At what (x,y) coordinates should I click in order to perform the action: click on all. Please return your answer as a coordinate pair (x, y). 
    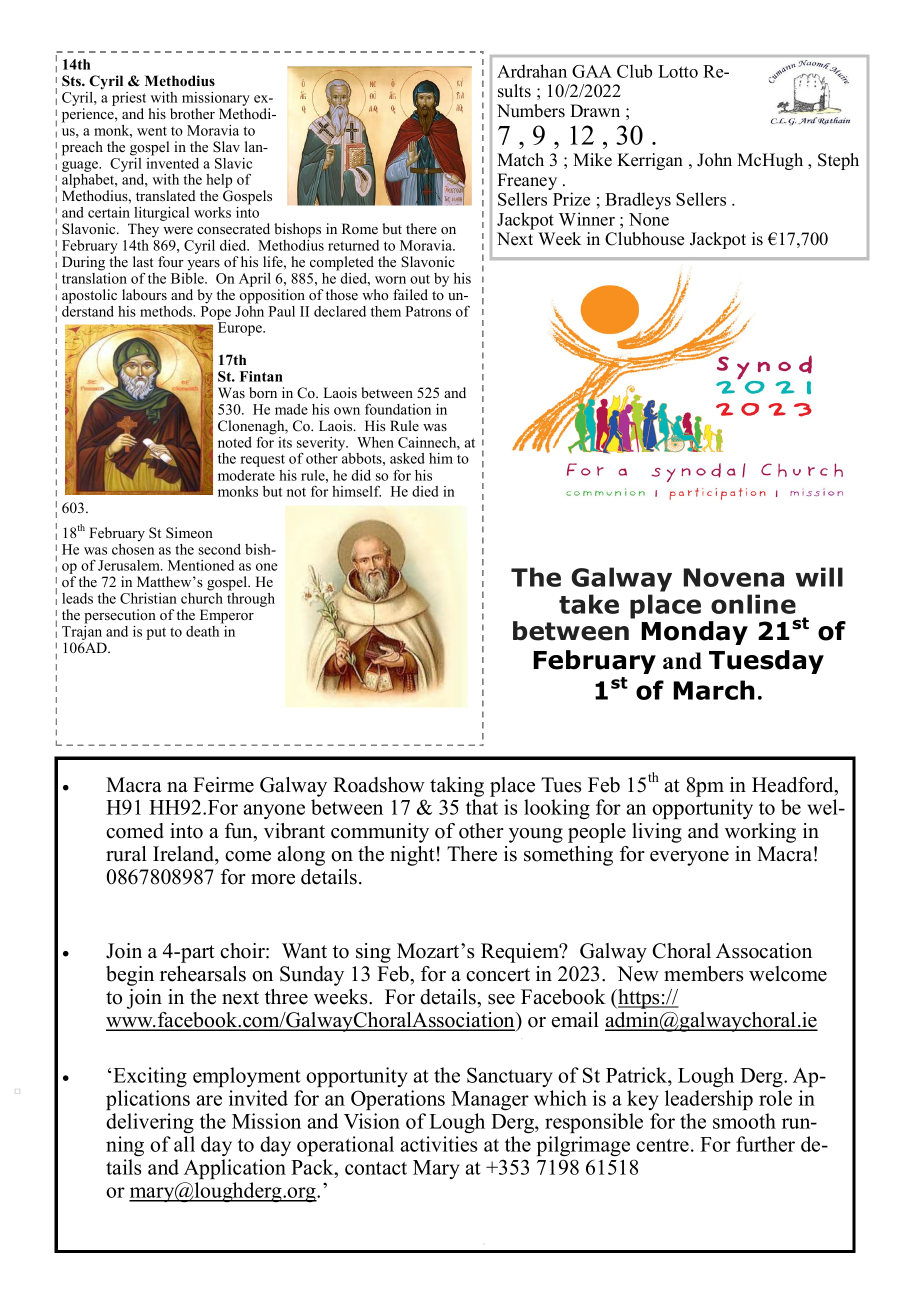
    Looking at the image, I should click on (184, 1144).
